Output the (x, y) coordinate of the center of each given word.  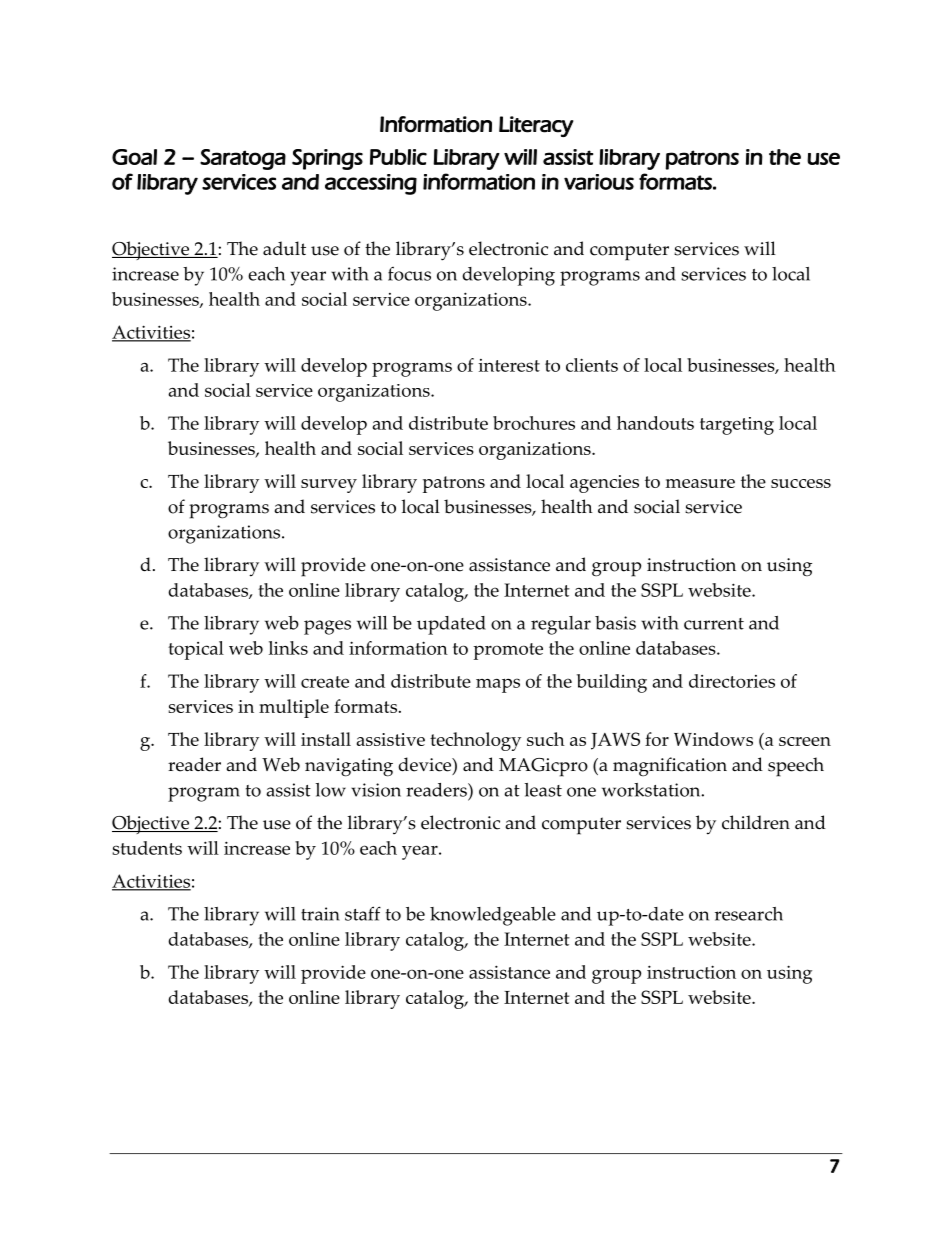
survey (329, 486)
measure (700, 483)
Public (398, 157)
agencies (604, 484)
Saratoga (243, 159)
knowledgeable (493, 916)
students (147, 848)
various (599, 182)
